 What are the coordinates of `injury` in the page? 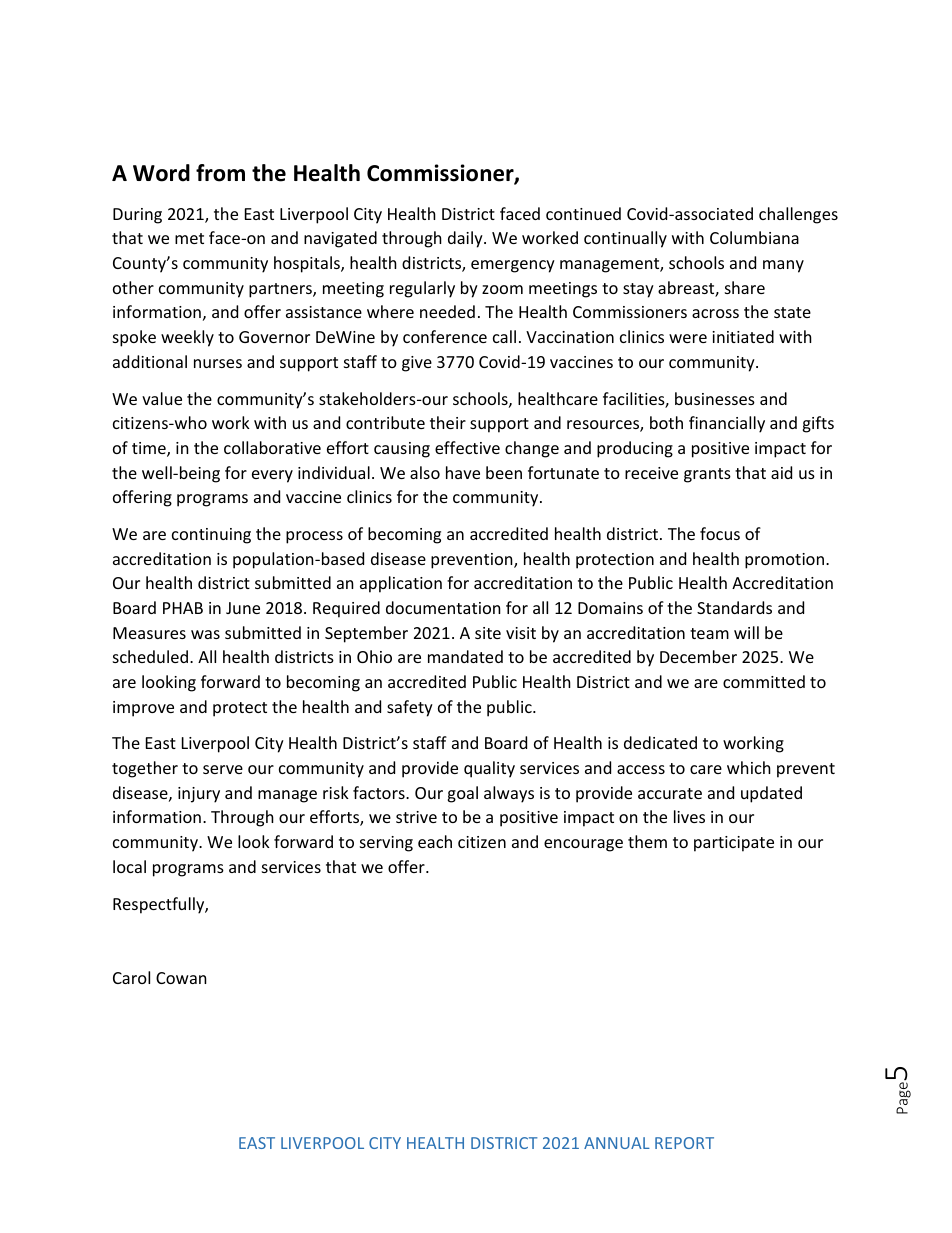 It's located at (199, 795).
